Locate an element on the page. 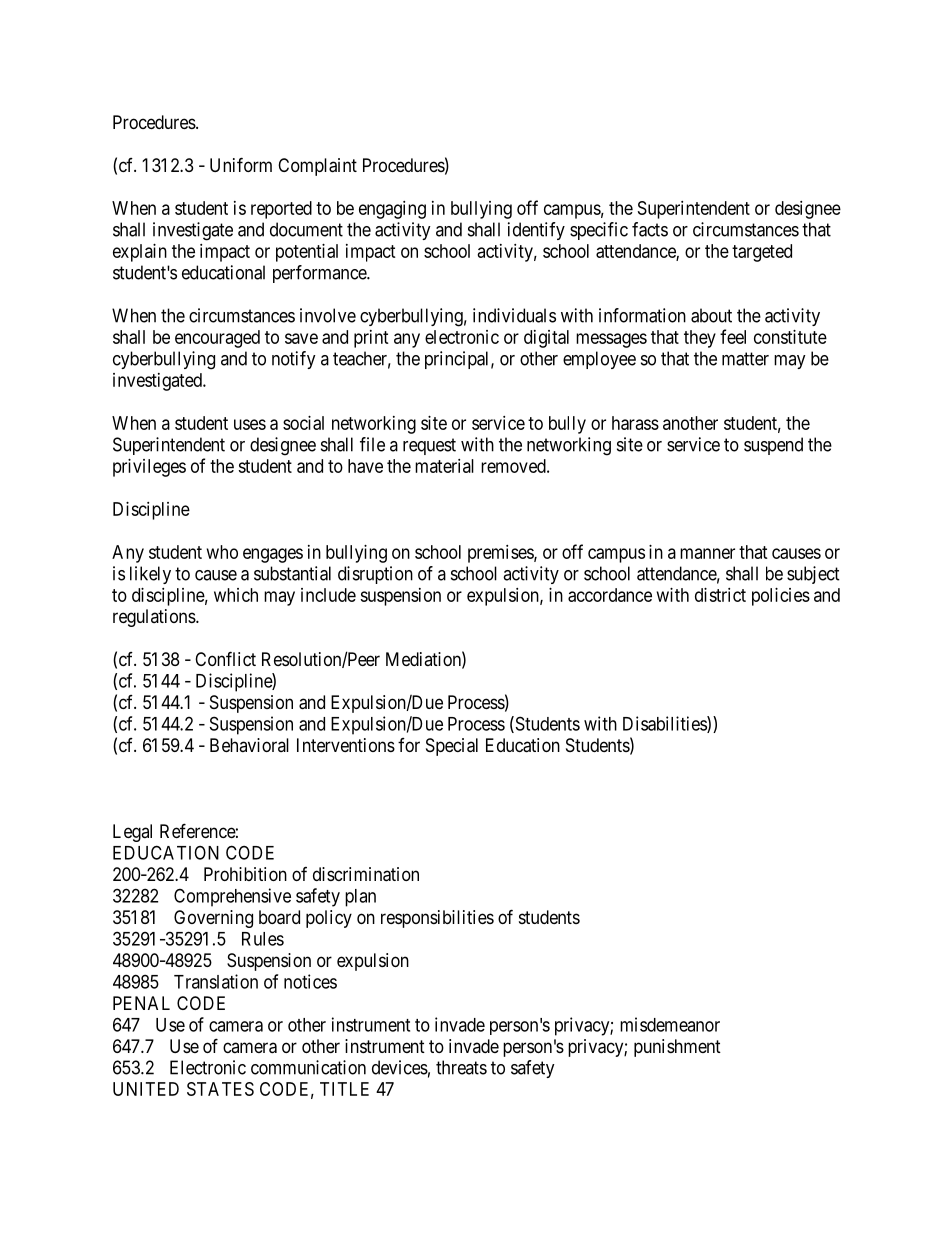  engaging is located at coordinates (392, 210).
